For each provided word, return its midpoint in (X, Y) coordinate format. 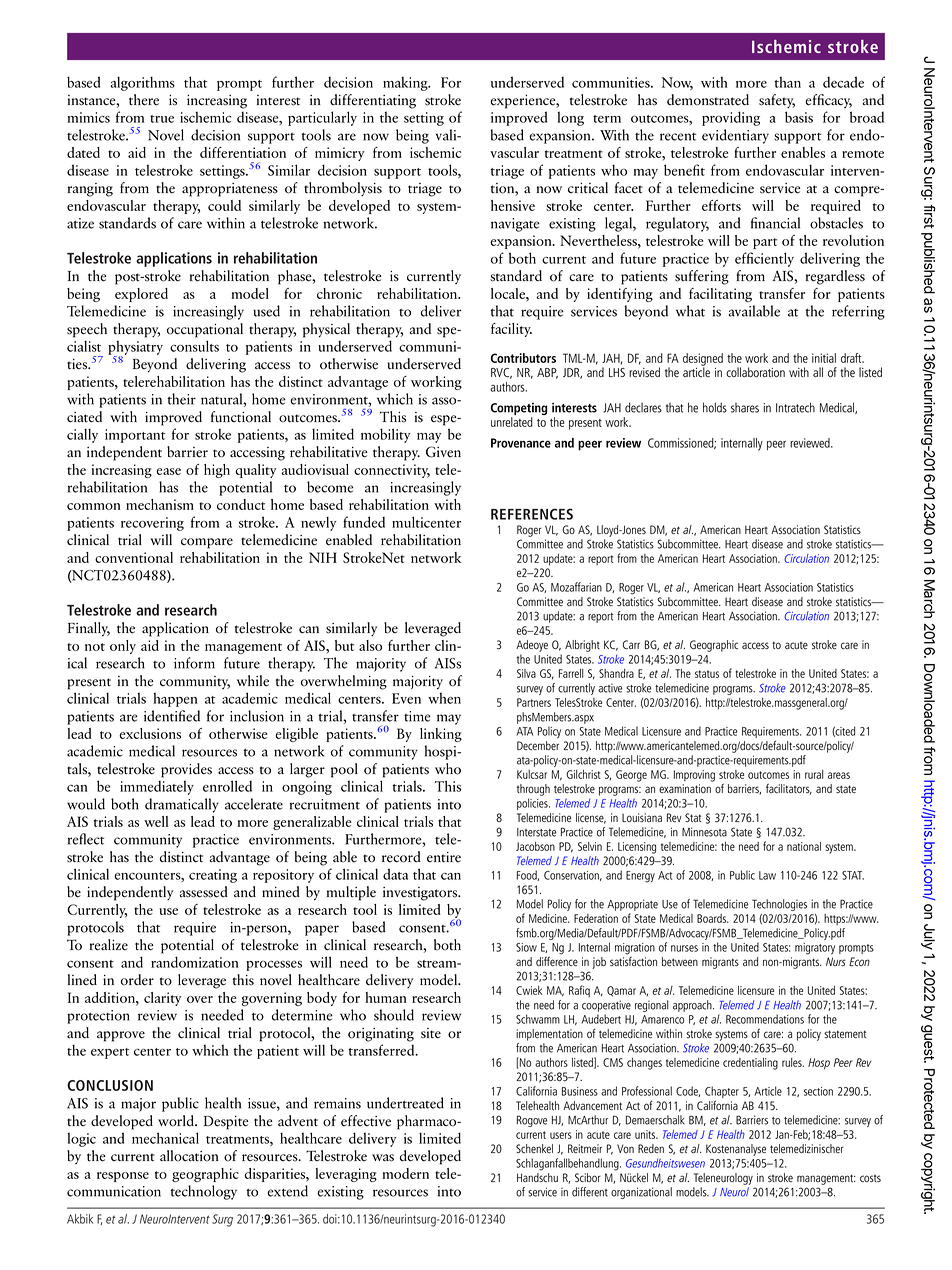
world (177, 1121)
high (217, 471)
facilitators (789, 789)
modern (405, 1173)
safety (777, 101)
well (156, 821)
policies (533, 804)
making (406, 84)
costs (870, 1178)
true (162, 119)
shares (745, 408)
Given (443, 452)
